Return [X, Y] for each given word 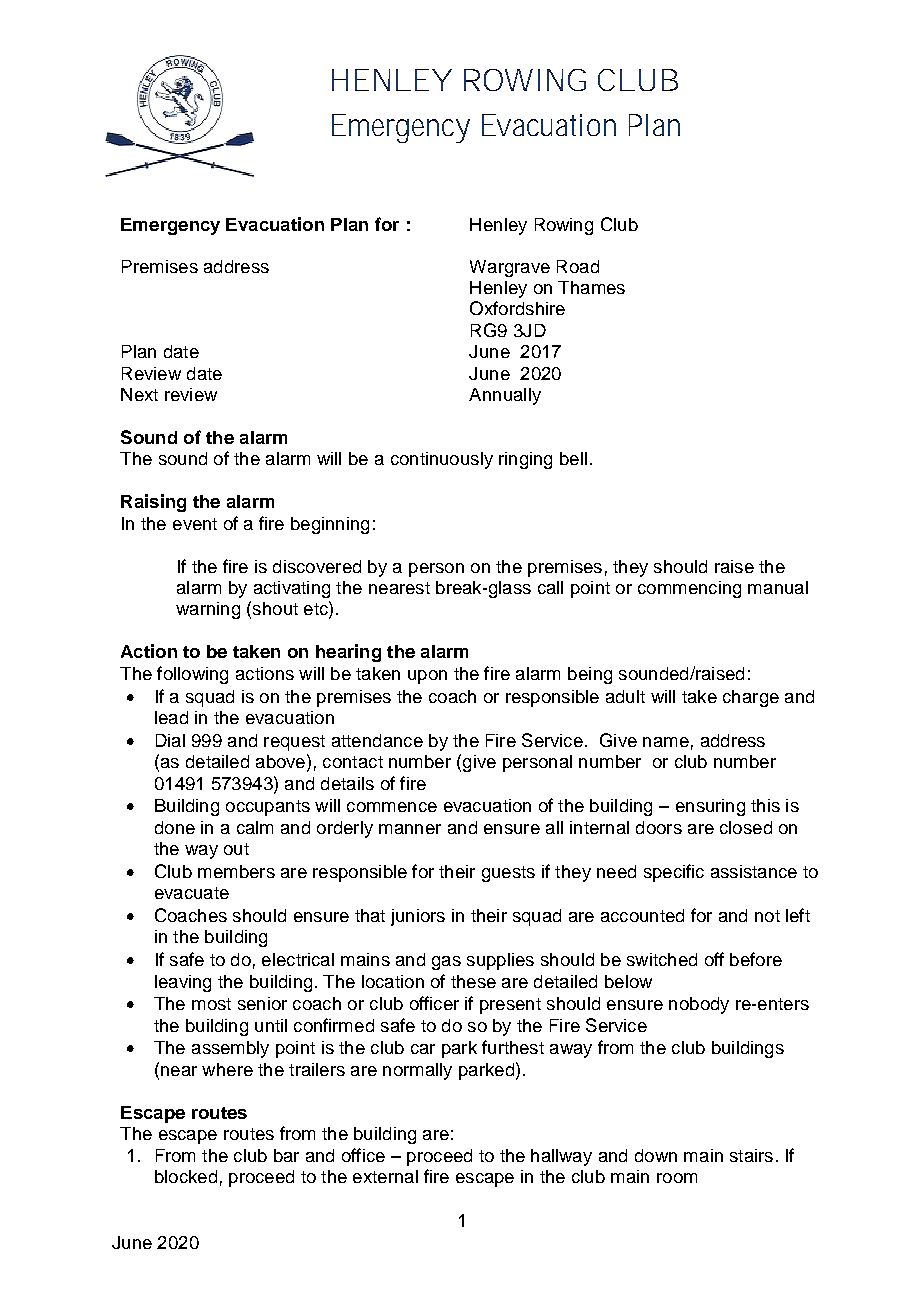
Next [139, 394]
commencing [689, 589]
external [385, 1176]
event [195, 524]
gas [446, 963]
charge [751, 698]
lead [171, 717]
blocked [186, 1176]
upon [427, 677]
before [756, 959]
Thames [591, 287]
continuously [442, 460]
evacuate [192, 893]
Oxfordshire [517, 308]
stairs [751, 1155]
